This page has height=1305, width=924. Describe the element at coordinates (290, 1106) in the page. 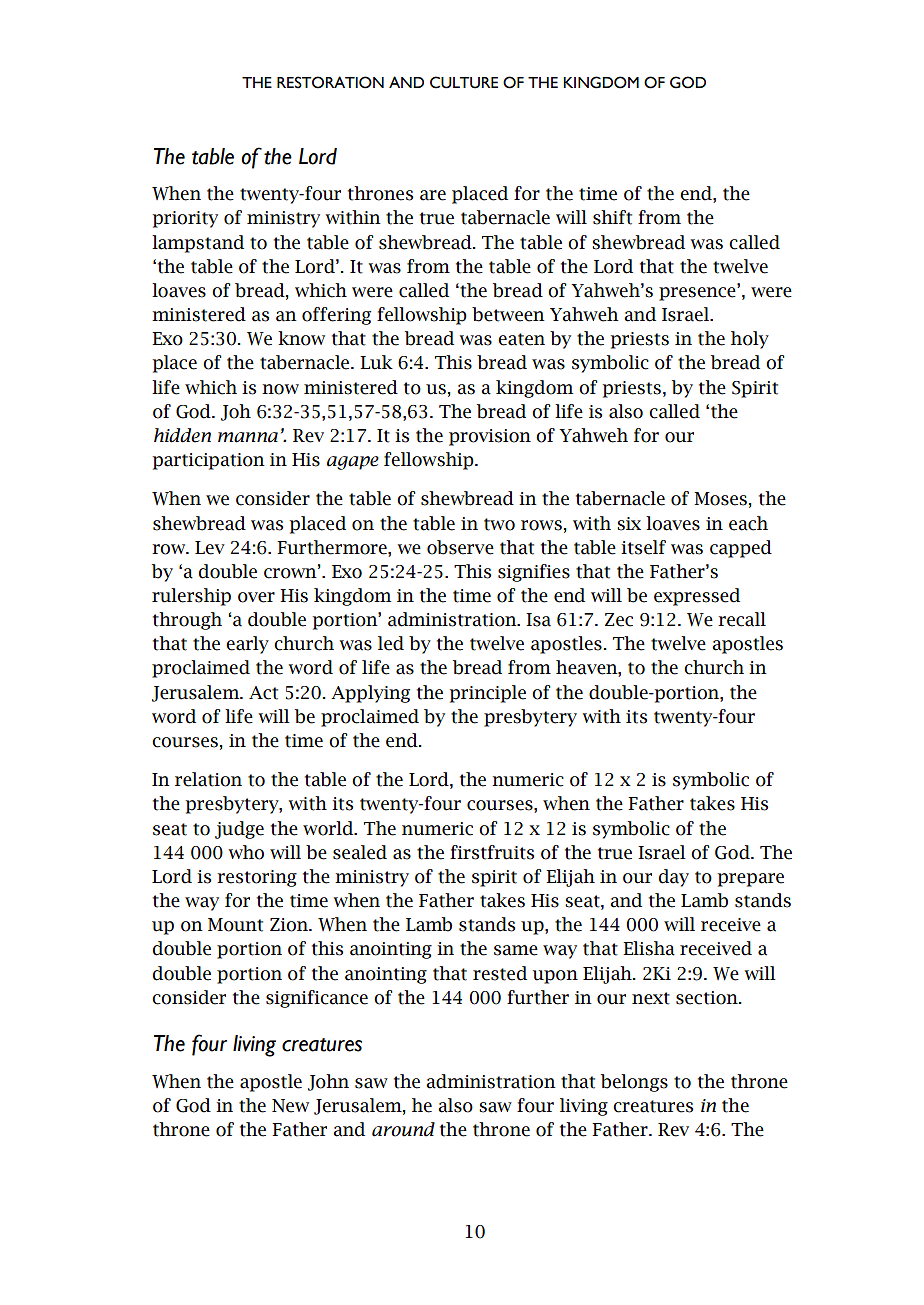

I see `New` at that location.
